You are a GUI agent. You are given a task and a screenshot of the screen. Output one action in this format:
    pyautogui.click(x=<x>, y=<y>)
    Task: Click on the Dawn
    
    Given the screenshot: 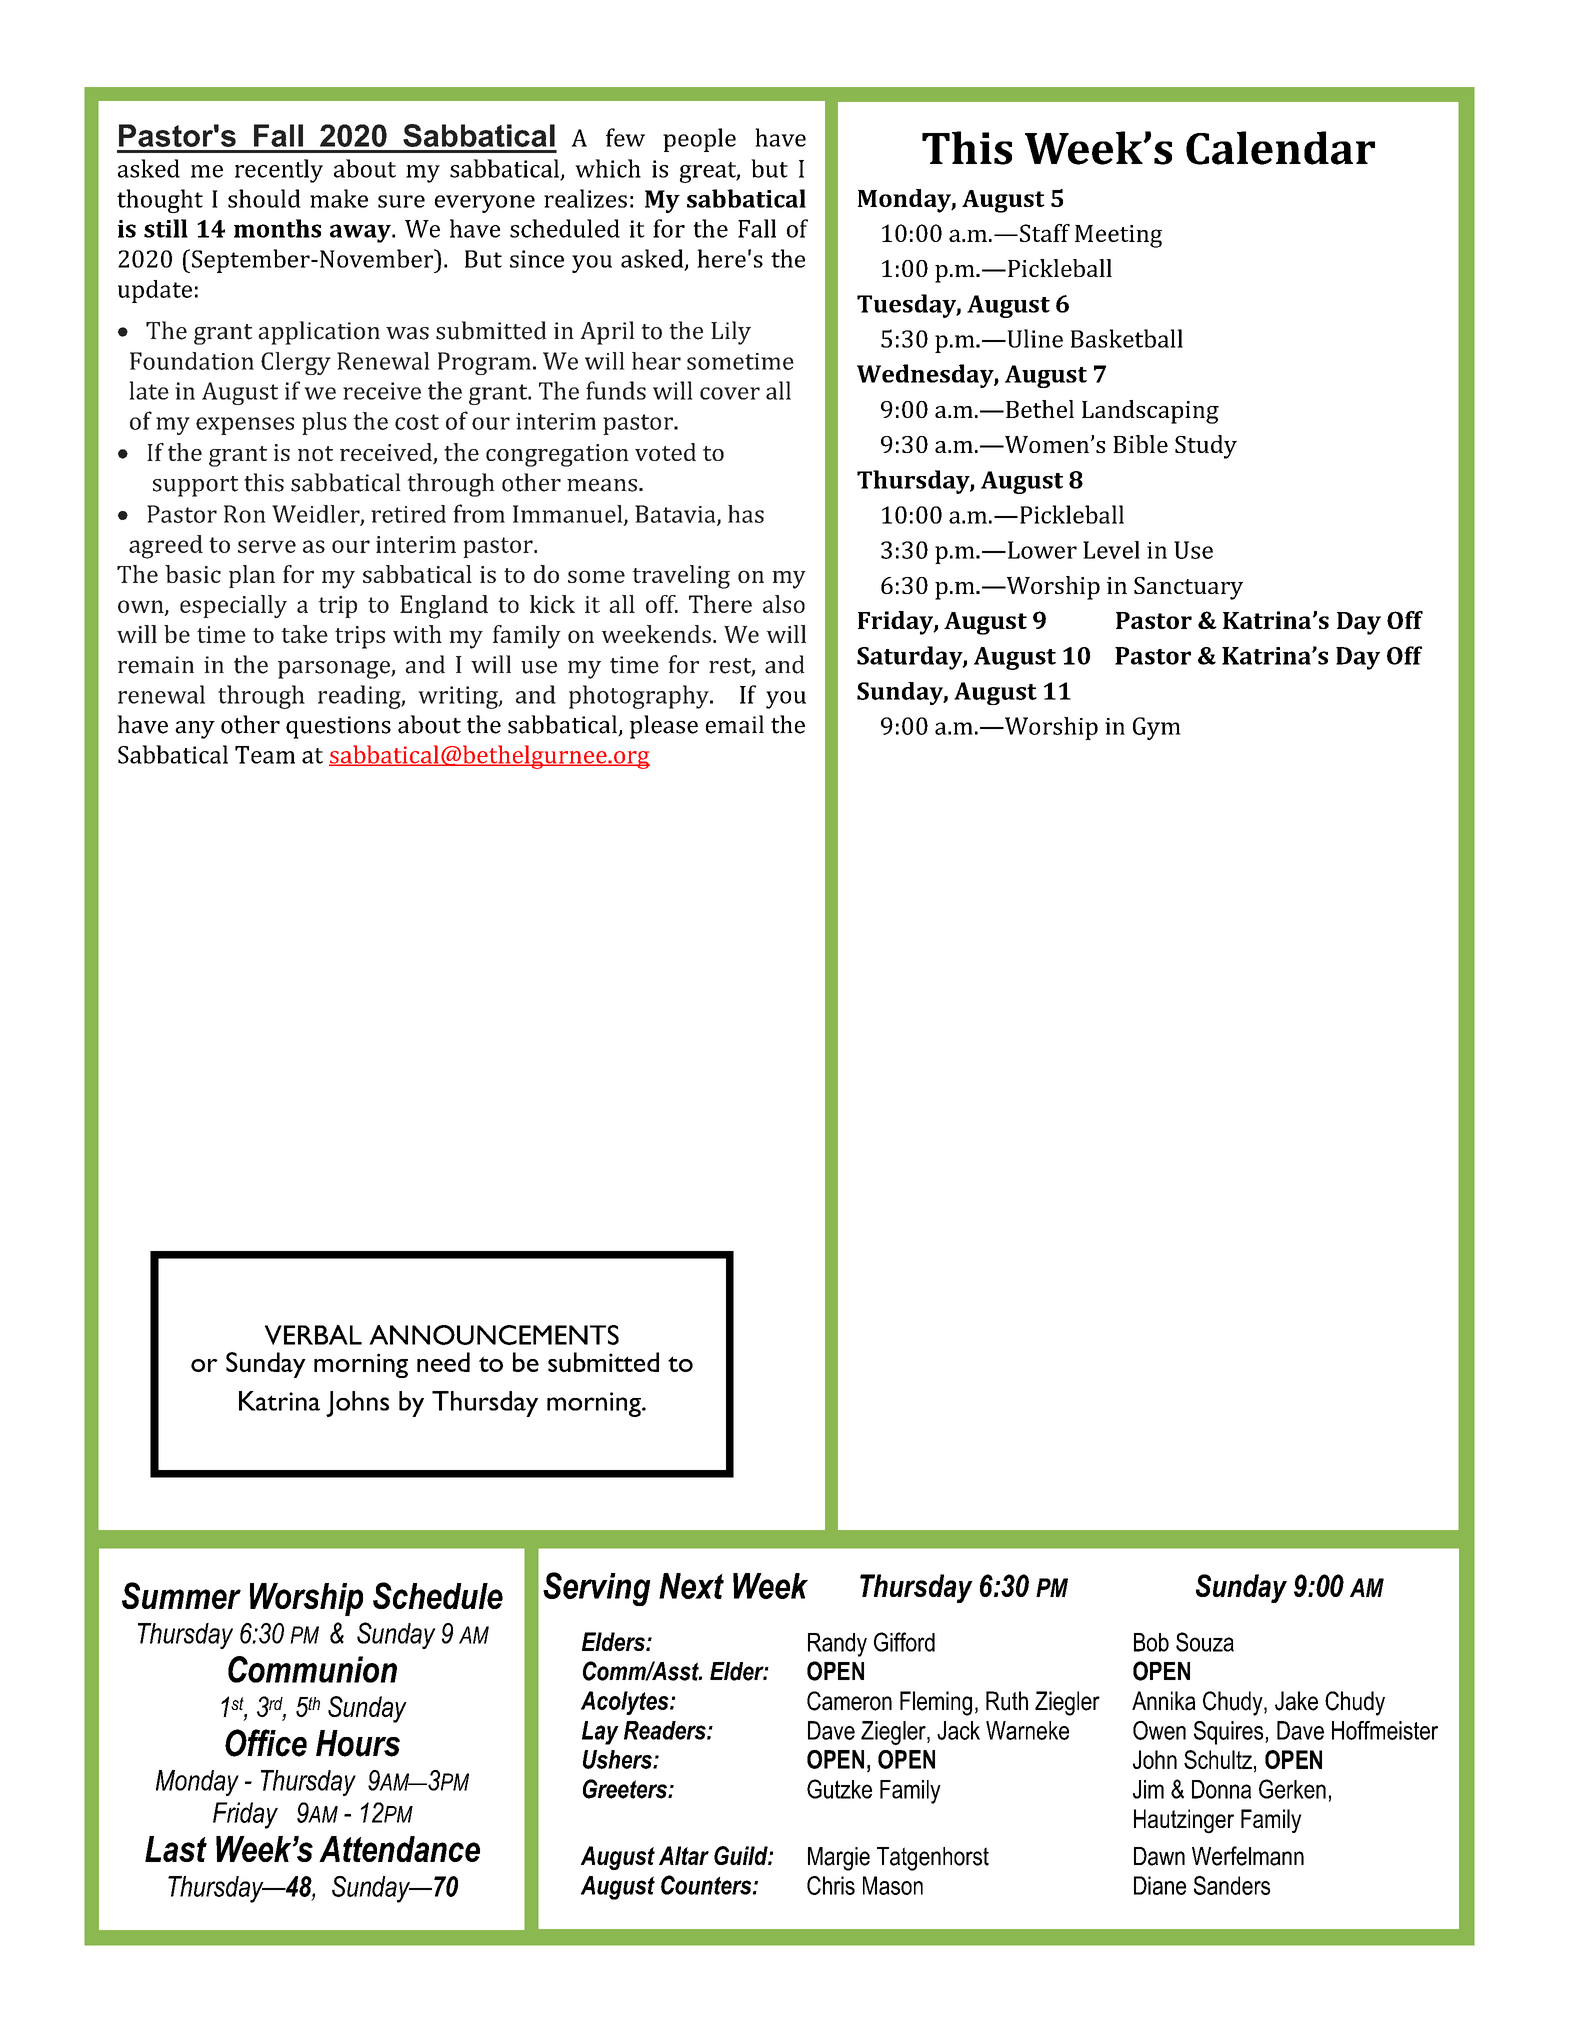 What is the action you would take?
    pyautogui.click(x=1159, y=1856)
